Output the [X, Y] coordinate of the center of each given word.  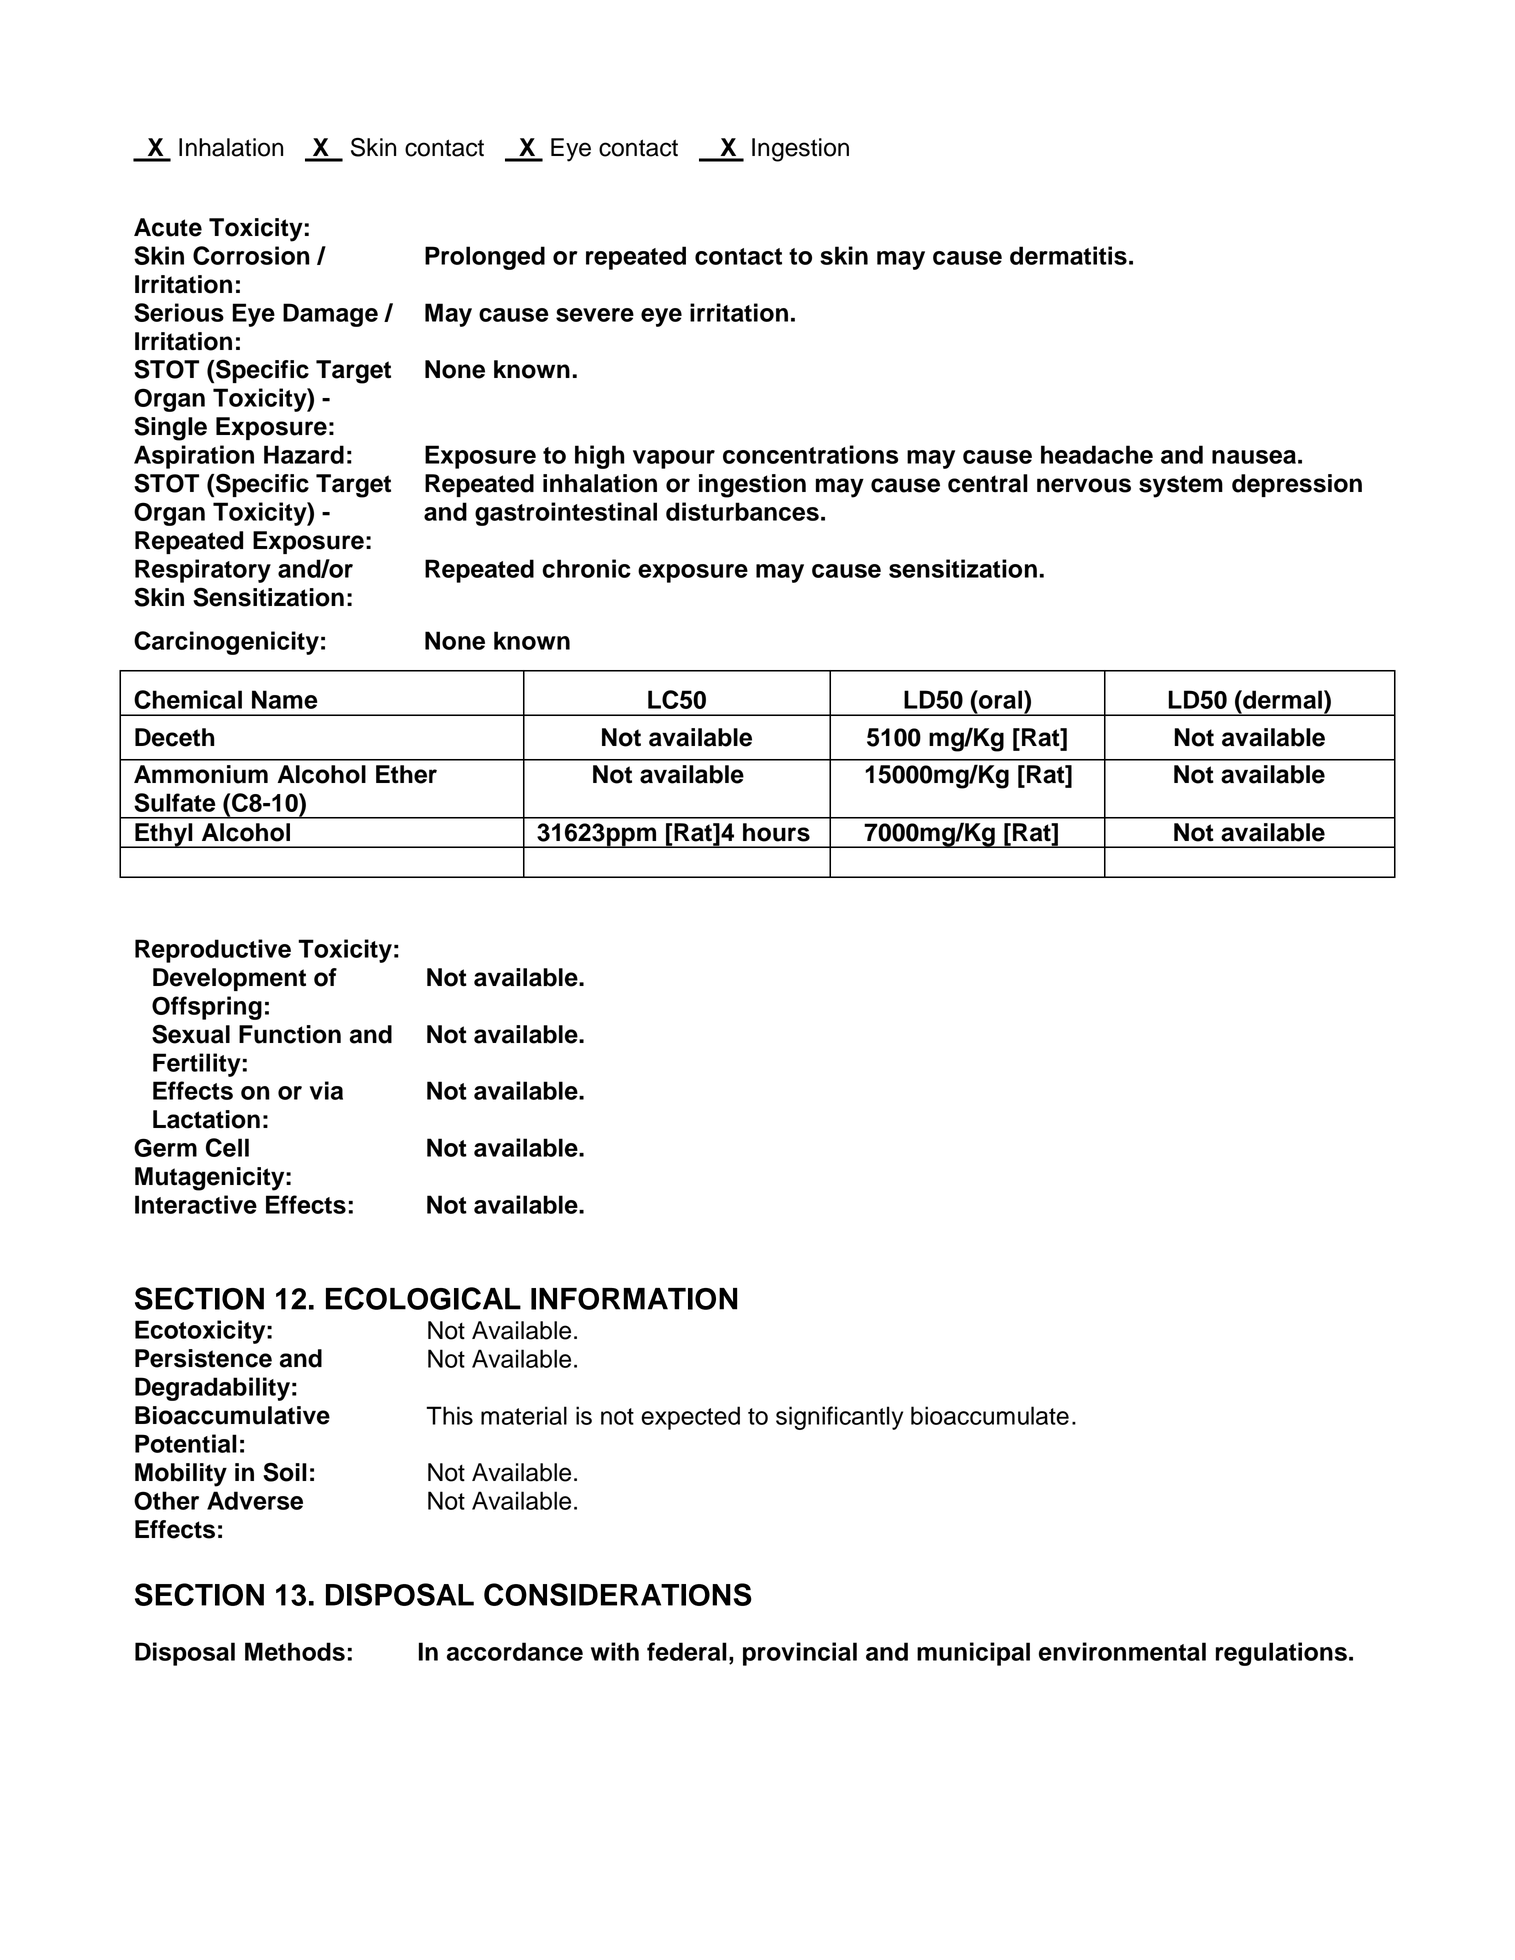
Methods [295, 1651]
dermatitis [1068, 255]
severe [595, 315]
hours [776, 832]
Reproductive [213, 951]
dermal [1281, 699]
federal [687, 1651]
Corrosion [251, 255]
